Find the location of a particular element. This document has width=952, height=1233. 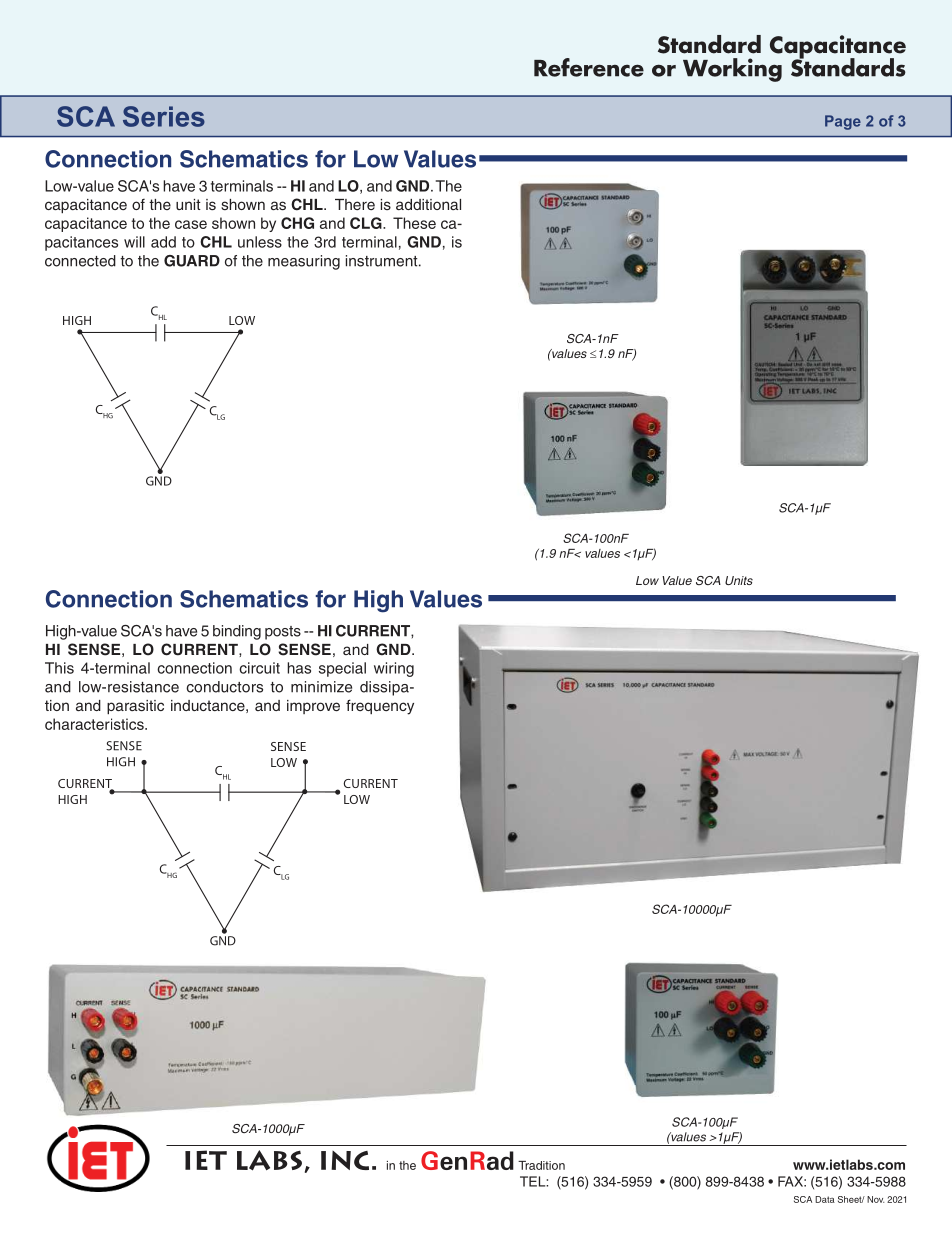

frequency is located at coordinates (380, 707).
